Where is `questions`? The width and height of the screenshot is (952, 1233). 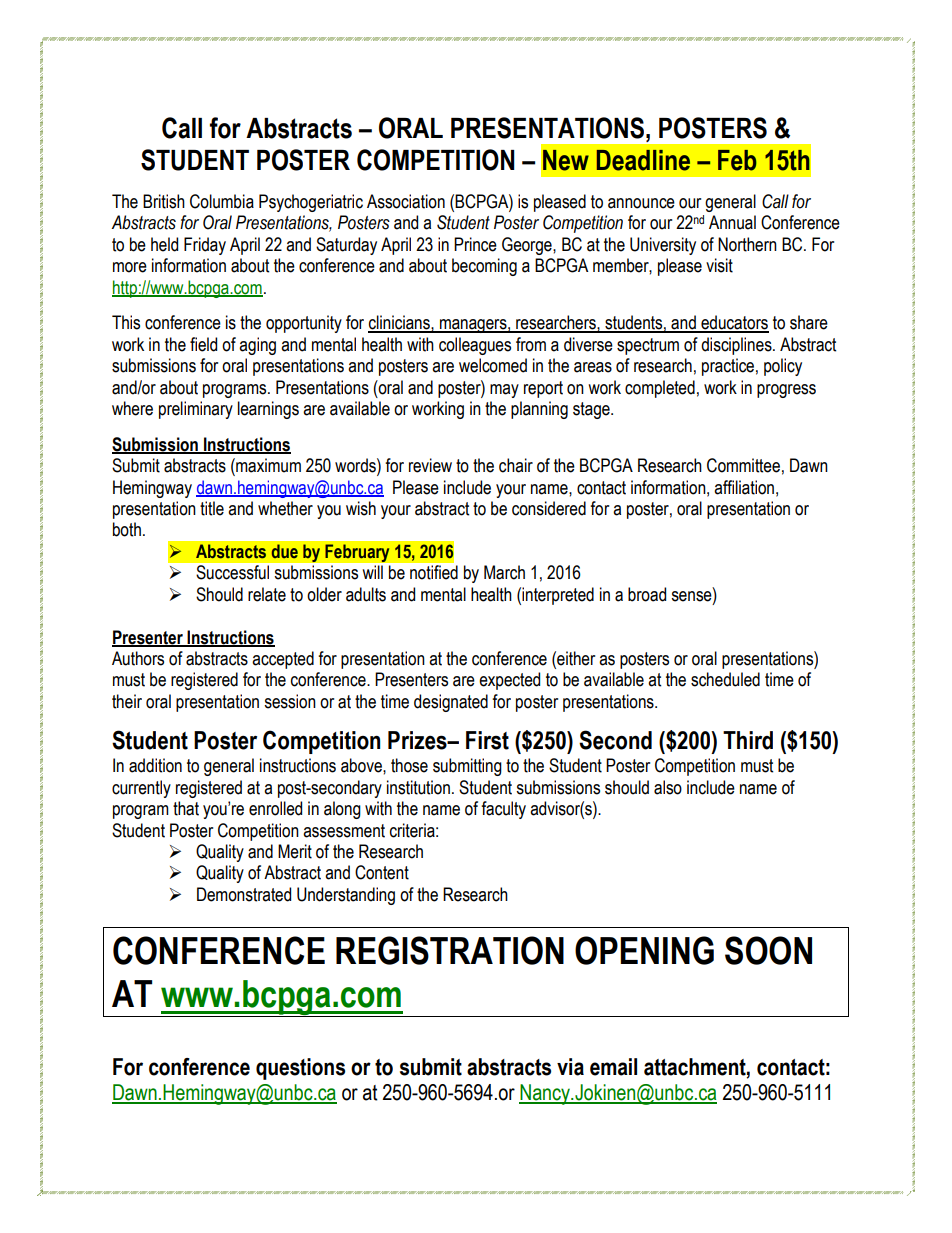 questions is located at coordinates (300, 1069).
